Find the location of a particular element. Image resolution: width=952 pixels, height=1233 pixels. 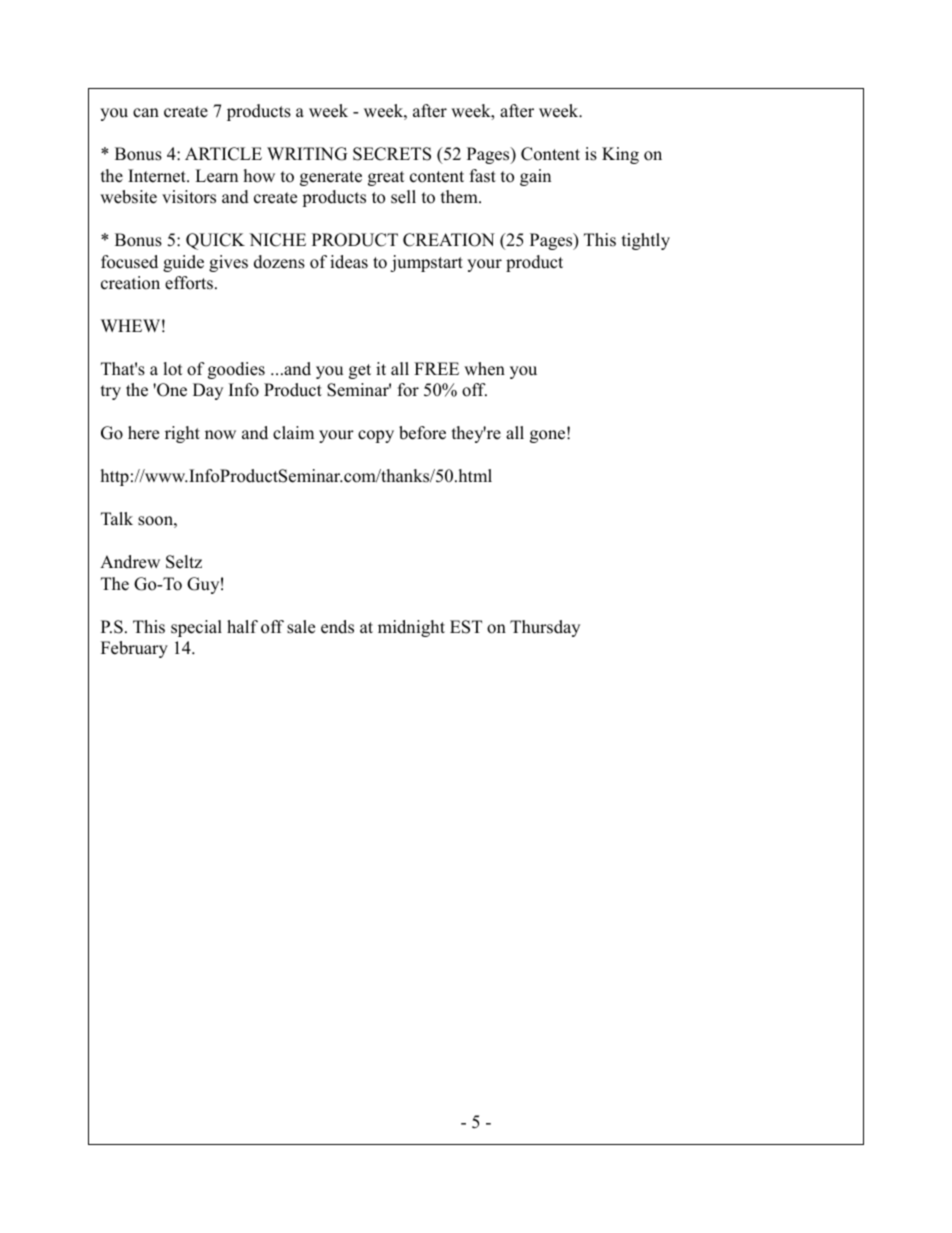

tightly is located at coordinates (646, 241).
